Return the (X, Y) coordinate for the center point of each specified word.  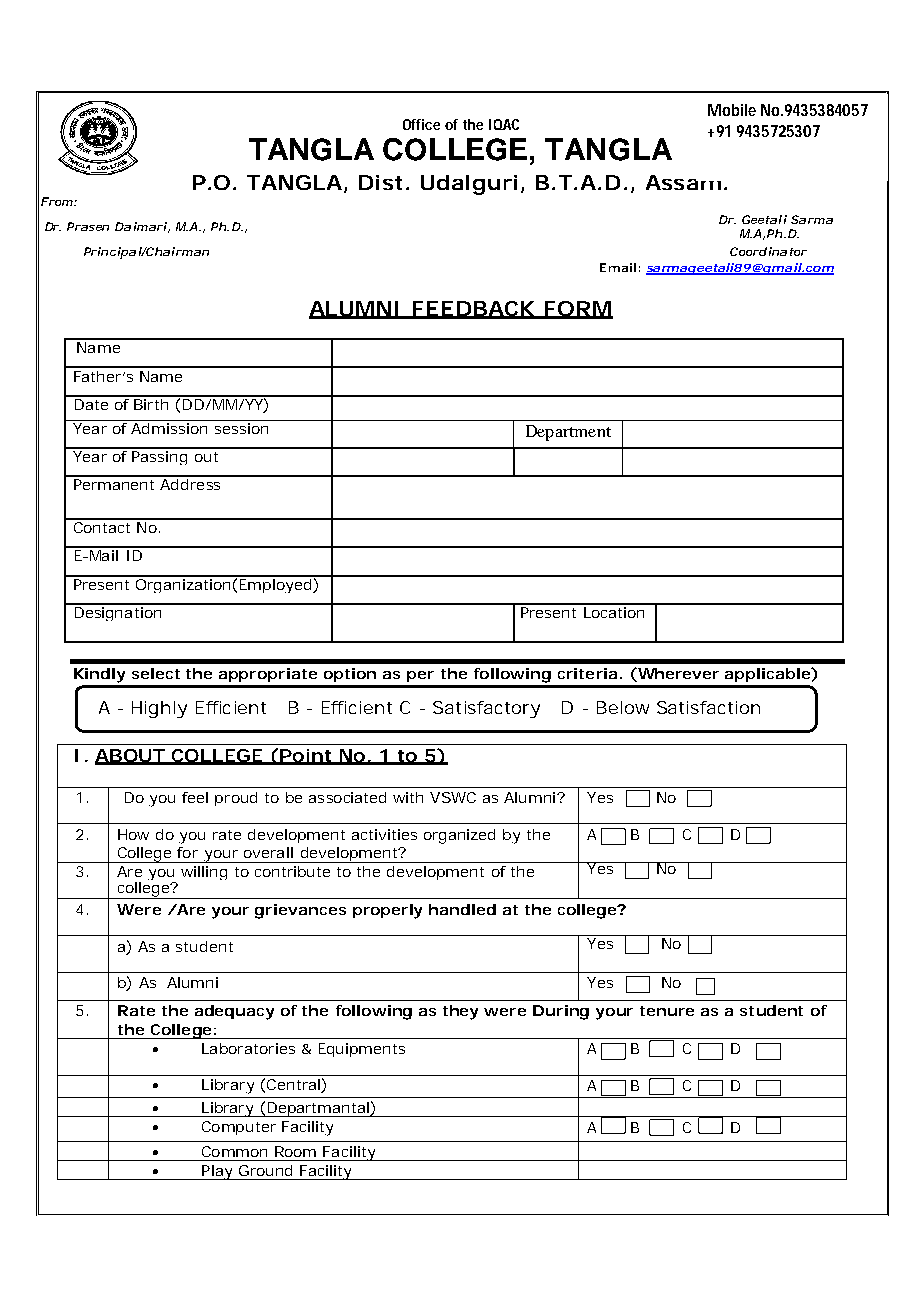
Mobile (732, 110)
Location (614, 611)
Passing (160, 456)
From (57, 201)
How (133, 834)
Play (217, 1172)
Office (421, 124)
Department (568, 433)
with (408, 797)
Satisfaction (708, 707)
